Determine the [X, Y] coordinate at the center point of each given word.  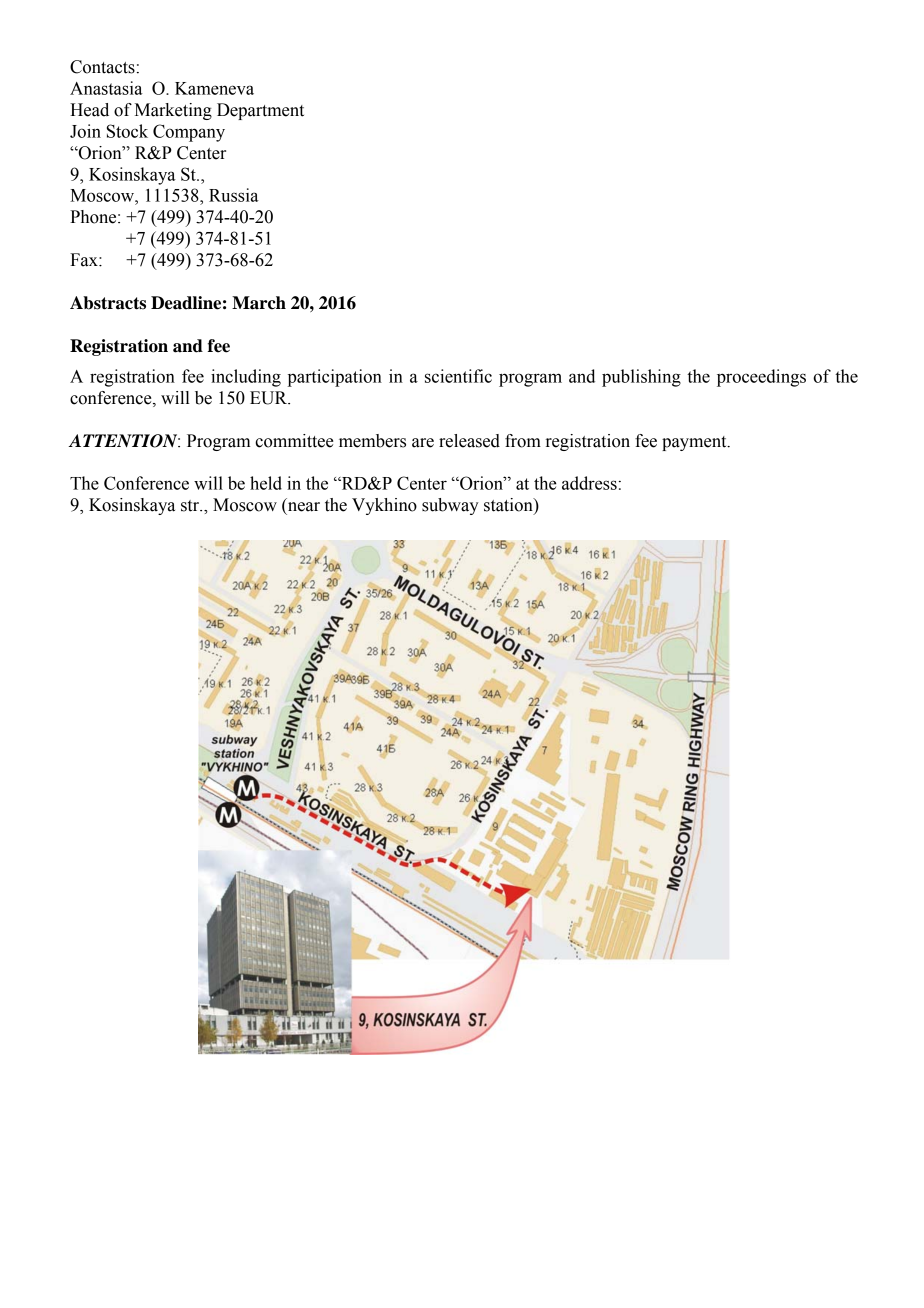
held [266, 483]
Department [260, 111]
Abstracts [108, 303]
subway [450, 506]
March [259, 303]
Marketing [173, 111]
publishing [641, 378]
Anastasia [106, 88]
